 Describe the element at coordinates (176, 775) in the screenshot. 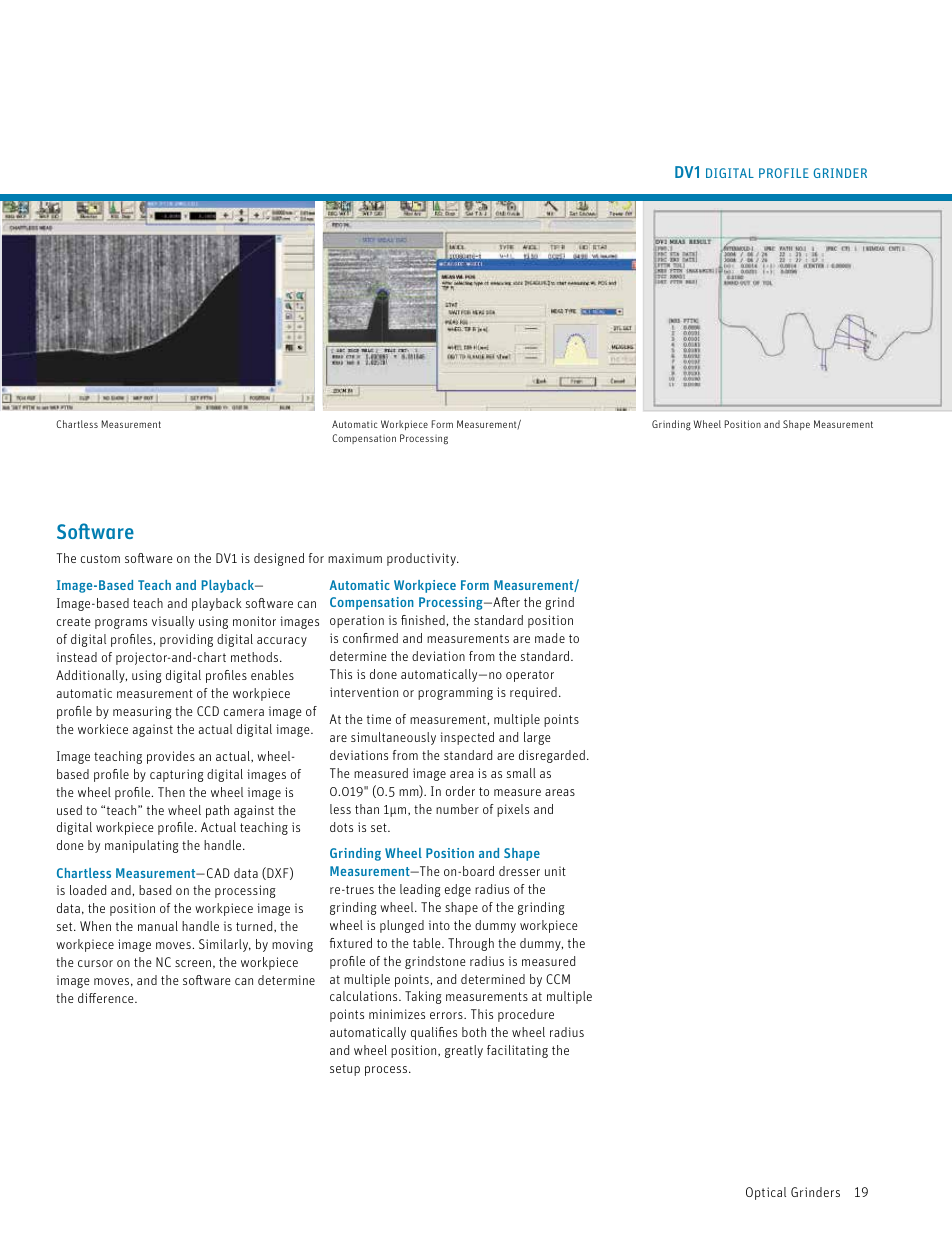

I see `capturing` at that location.
